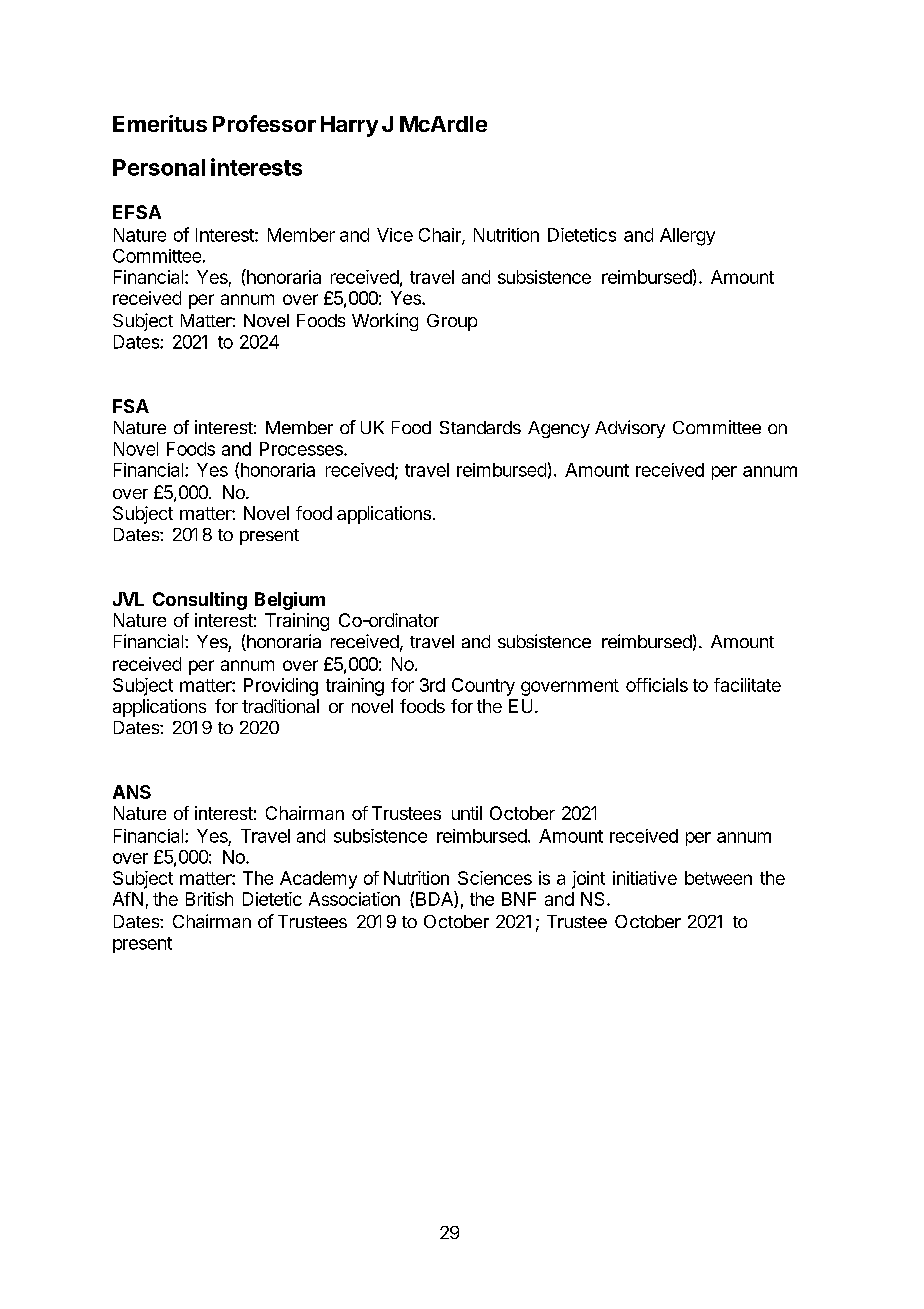 The width and height of the screenshot is (924, 1309). What do you see at coordinates (349, 126) in the screenshot?
I see `Harry` at bounding box center [349, 126].
